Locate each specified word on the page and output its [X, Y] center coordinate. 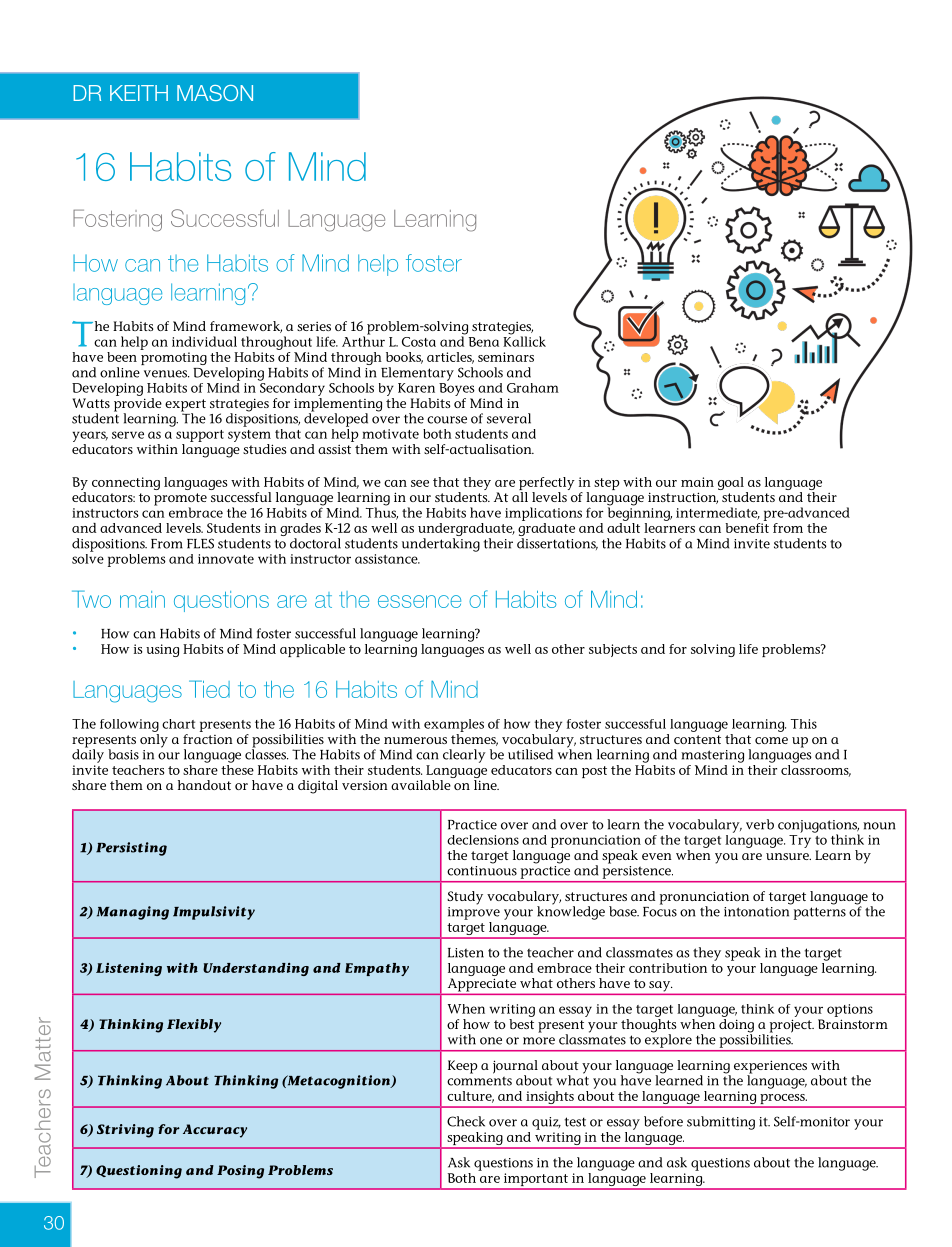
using [162, 650]
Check [466, 1121]
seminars [506, 357]
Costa [419, 342]
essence [419, 601]
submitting [721, 1123]
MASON [215, 93]
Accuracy [215, 1131]
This [804, 724]
